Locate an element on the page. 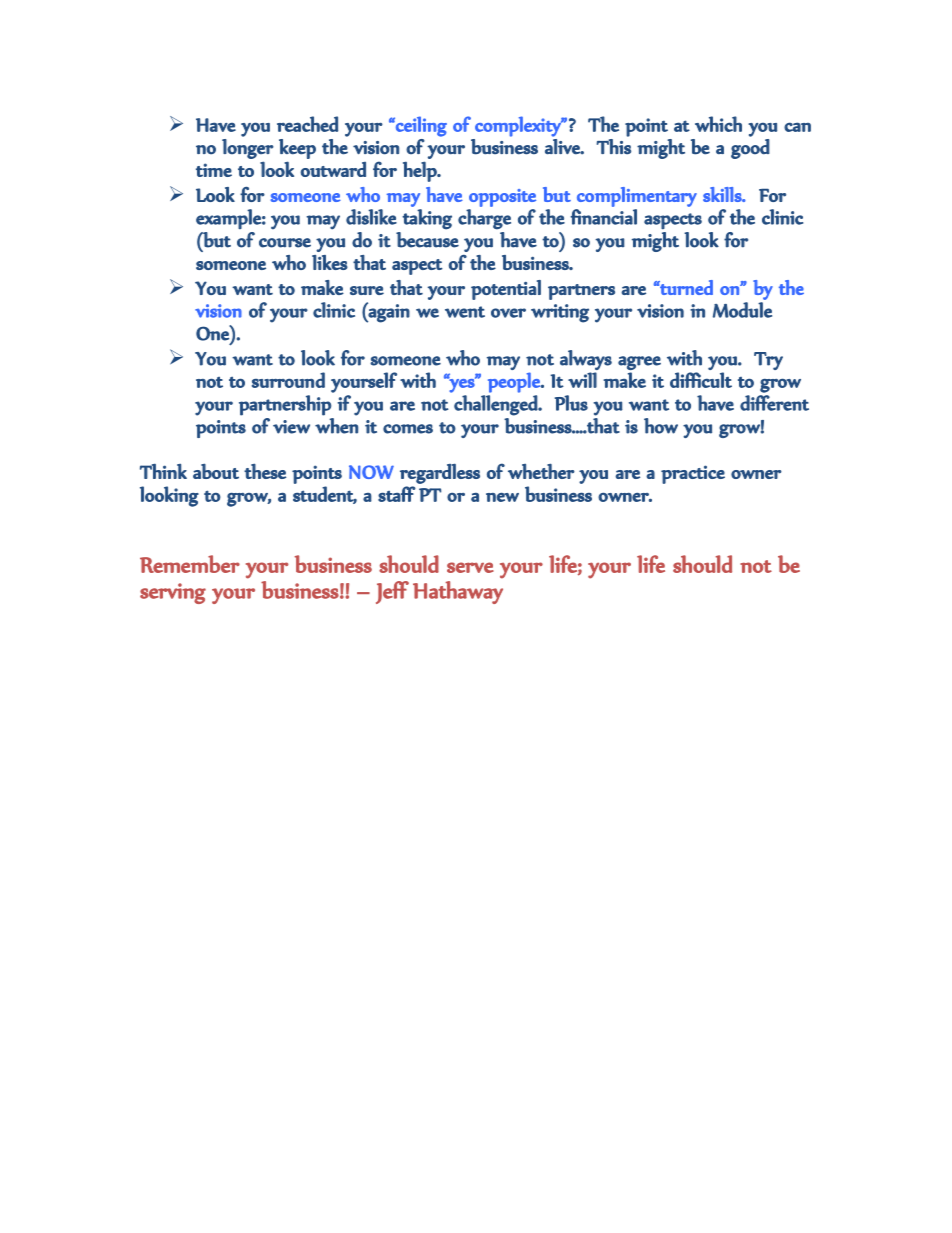  comes is located at coordinates (408, 429).
